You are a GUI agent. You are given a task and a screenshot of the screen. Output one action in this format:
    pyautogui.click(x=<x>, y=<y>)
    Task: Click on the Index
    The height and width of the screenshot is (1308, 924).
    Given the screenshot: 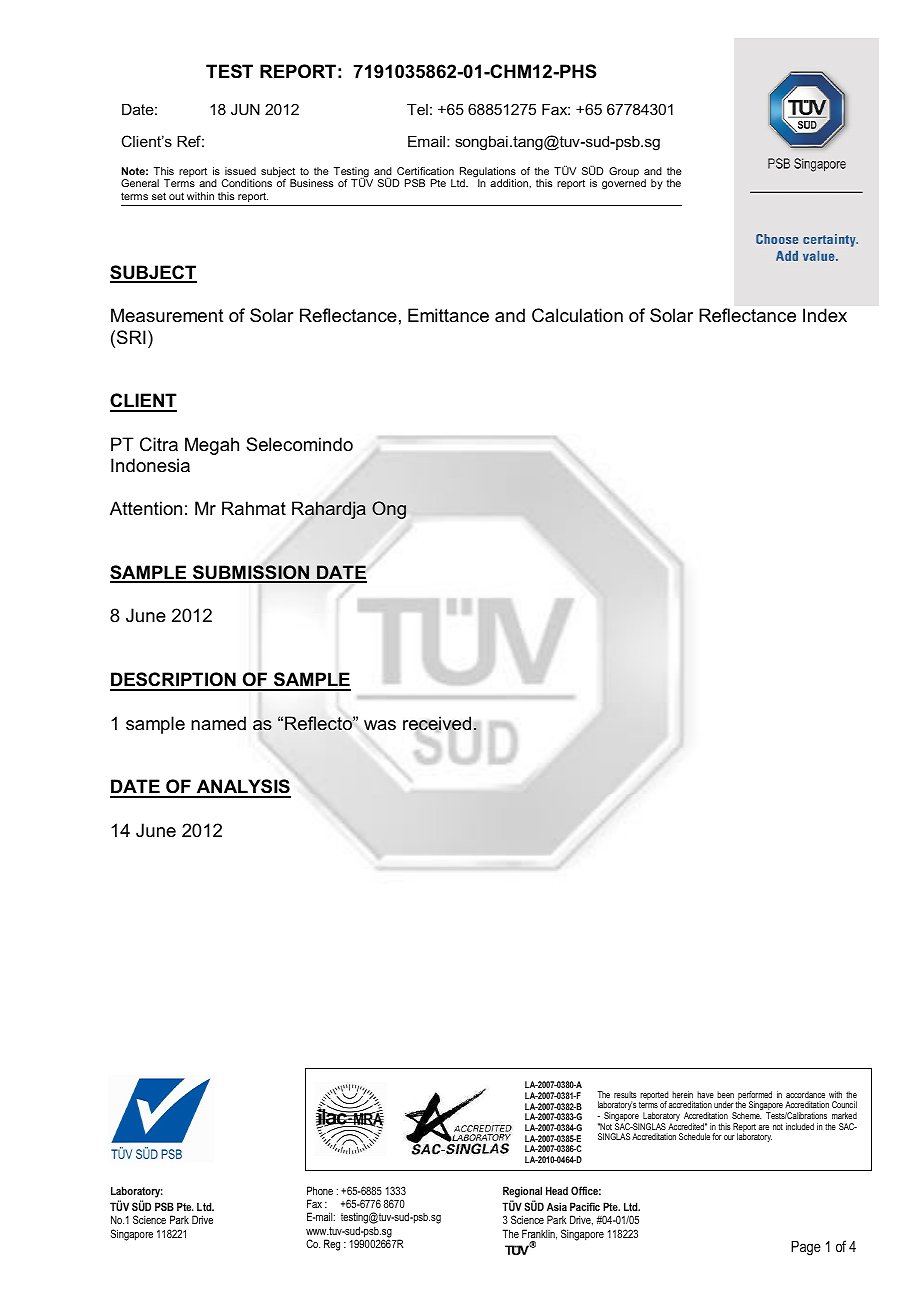 What is the action you would take?
    pyautogui.click(x=825, y=315)
